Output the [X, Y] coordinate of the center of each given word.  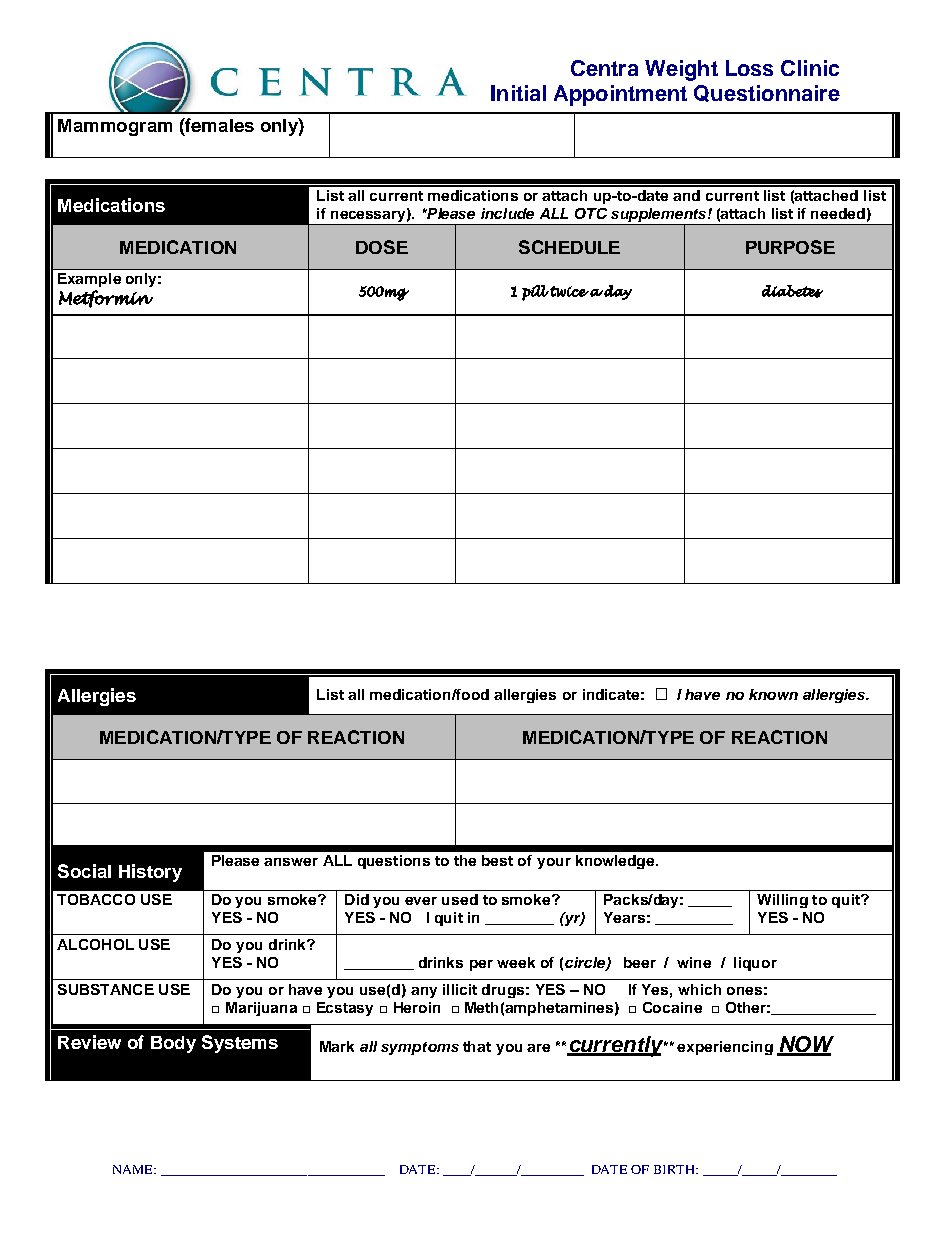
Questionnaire [767, 93]
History [150, 873]
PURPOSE [790, 247]
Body [173, 1044]
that [477, 1046]
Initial [518, 93]
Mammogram [115, 127]
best [497, 860]
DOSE [382, 247]
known [773, 694]
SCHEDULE [569, 247]
